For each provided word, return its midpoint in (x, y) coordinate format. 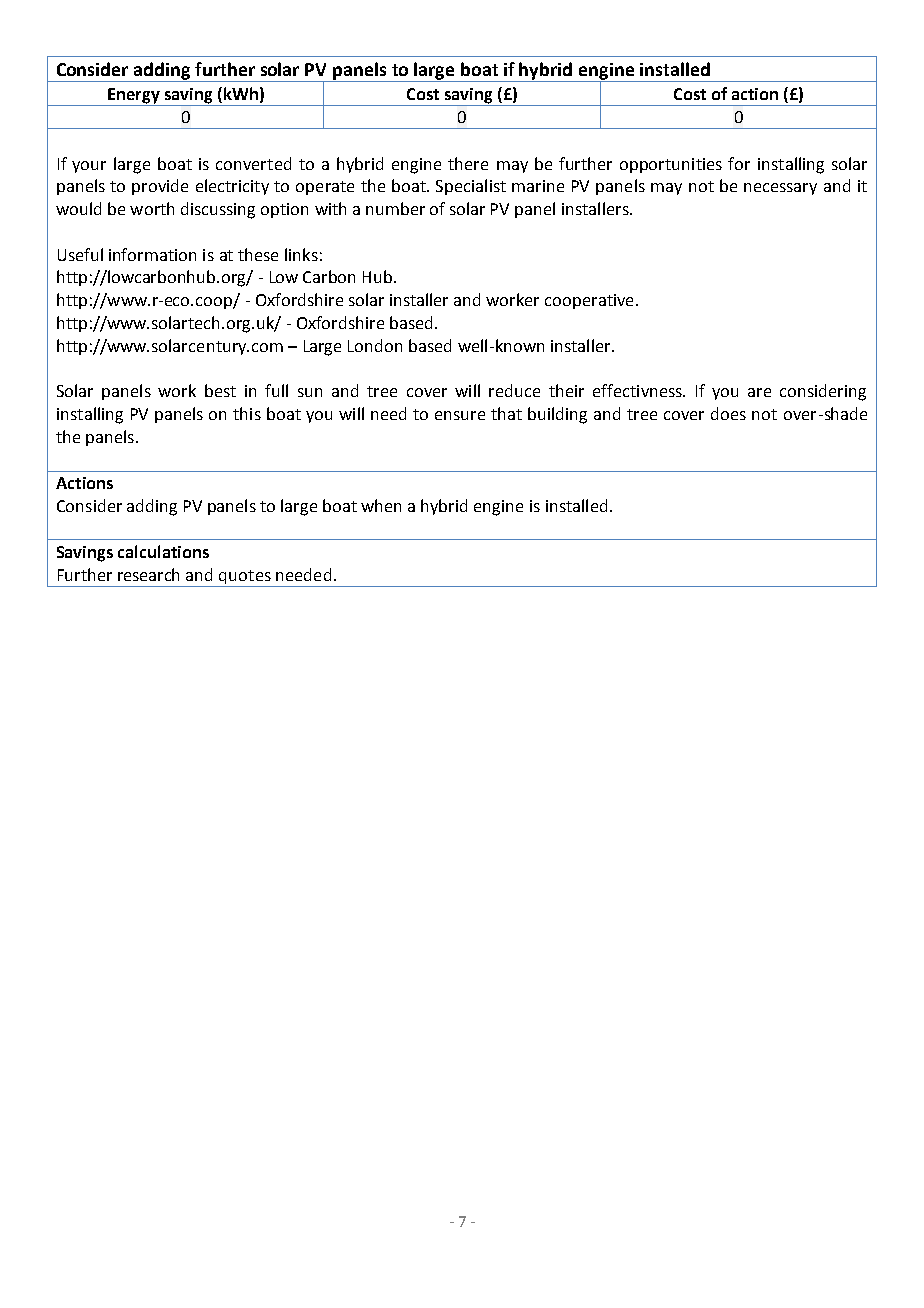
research (148, 574)
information (152, 254)
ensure (460, 415)
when (381, 505)
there (468, 163)
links (301, 254)
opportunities (671, 165)
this (247, 413)
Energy (134, 97)
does (728, 413)
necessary (780, 189)
